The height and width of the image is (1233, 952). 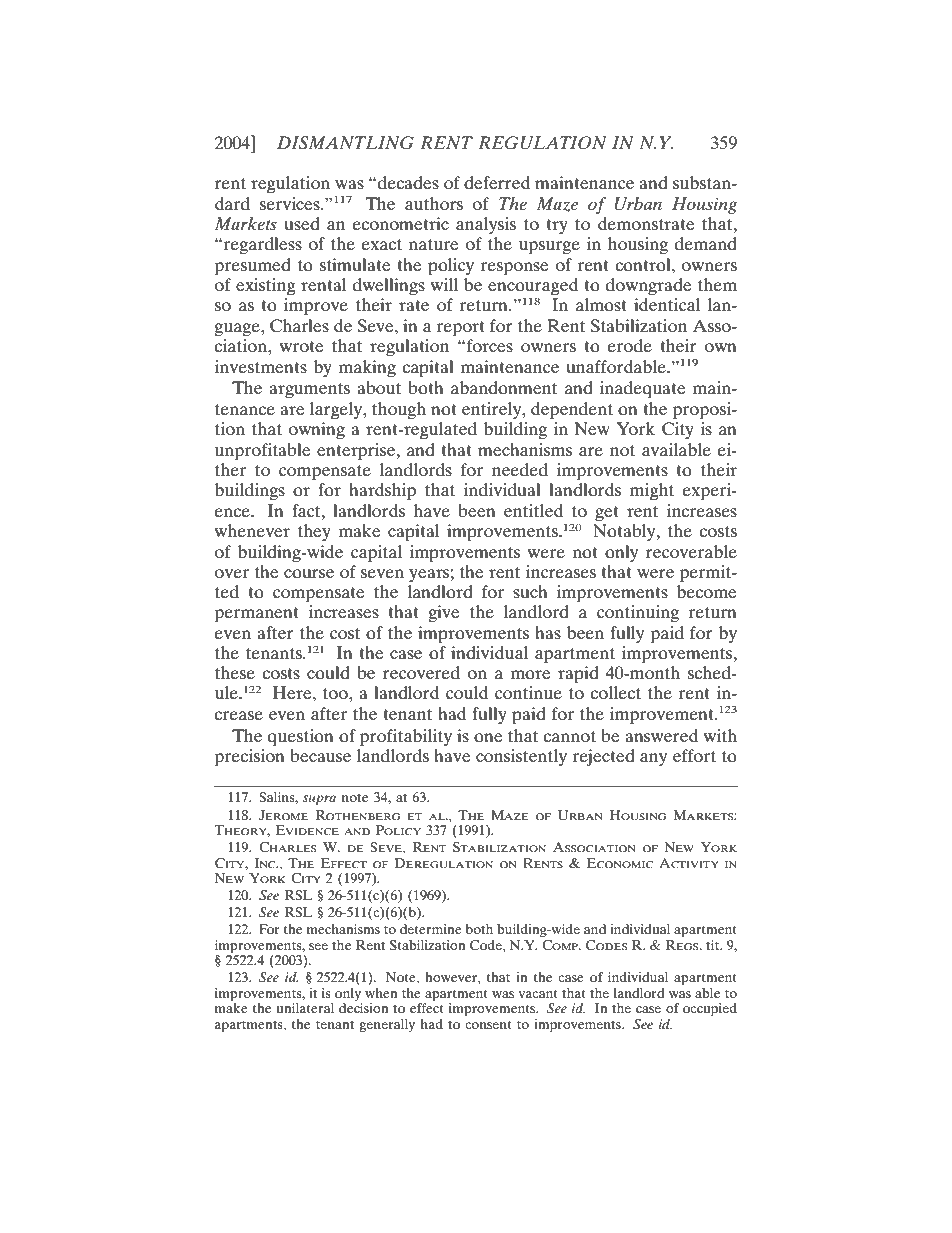 What do you see at coordinates (652, 491) in the image?
I see `might` at bounding box center [652, 491].
